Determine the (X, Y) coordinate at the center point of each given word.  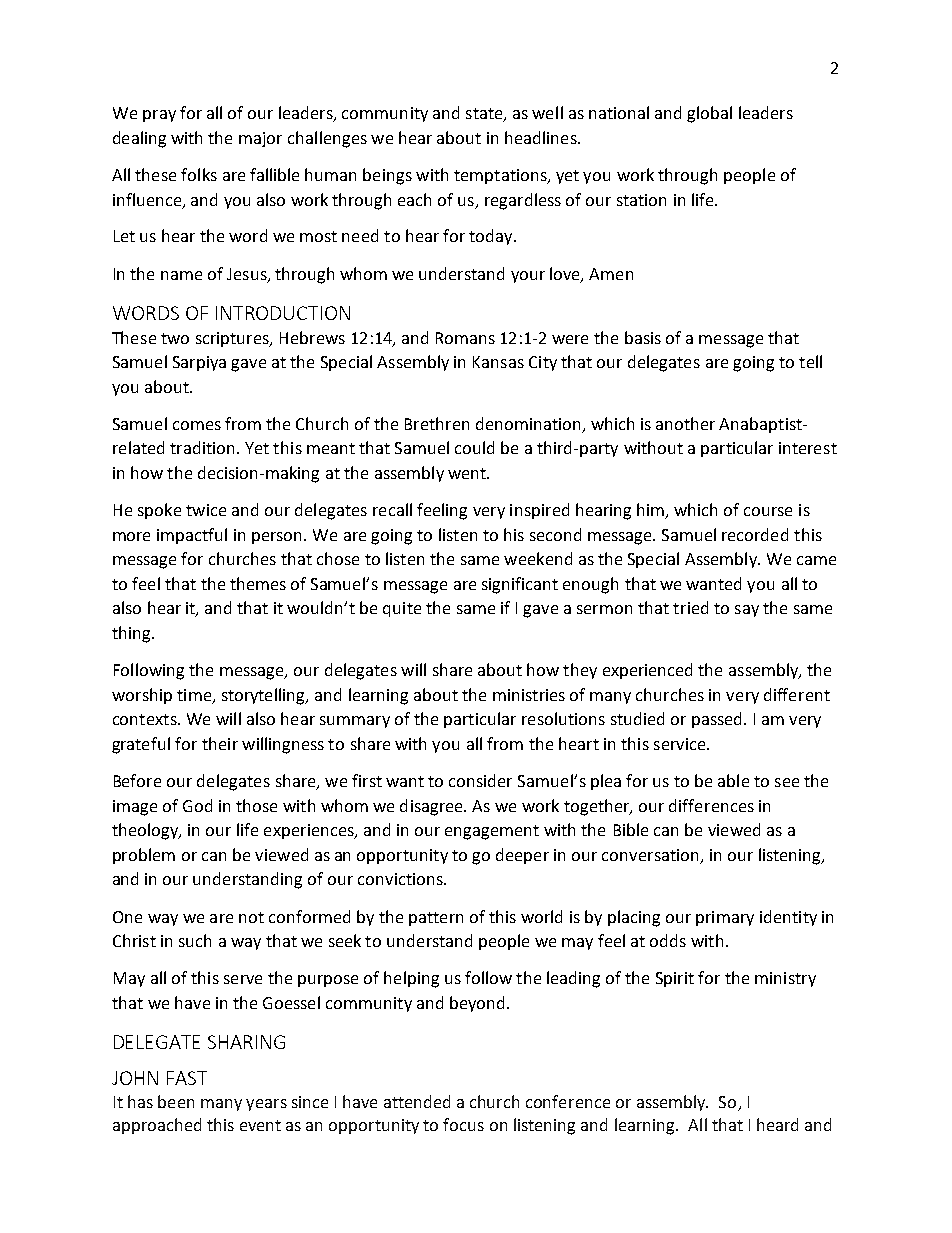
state (485, 115)
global (709, 114)
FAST (187, 1078)
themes (258, 583)
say (747, 611)
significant (520, 585)
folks (199, 174)
